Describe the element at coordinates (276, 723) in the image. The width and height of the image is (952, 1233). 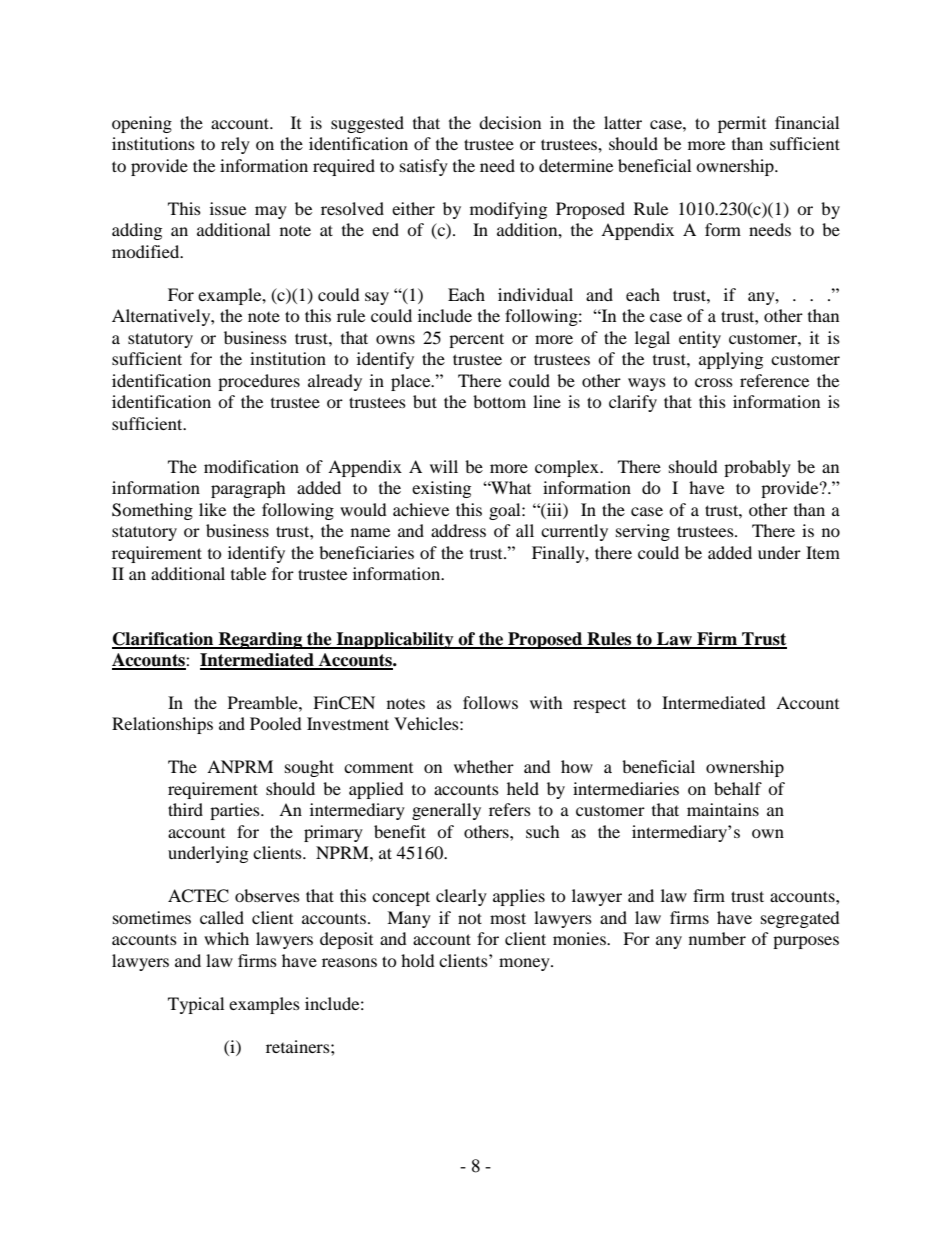
I see `Pooled` at that location.
